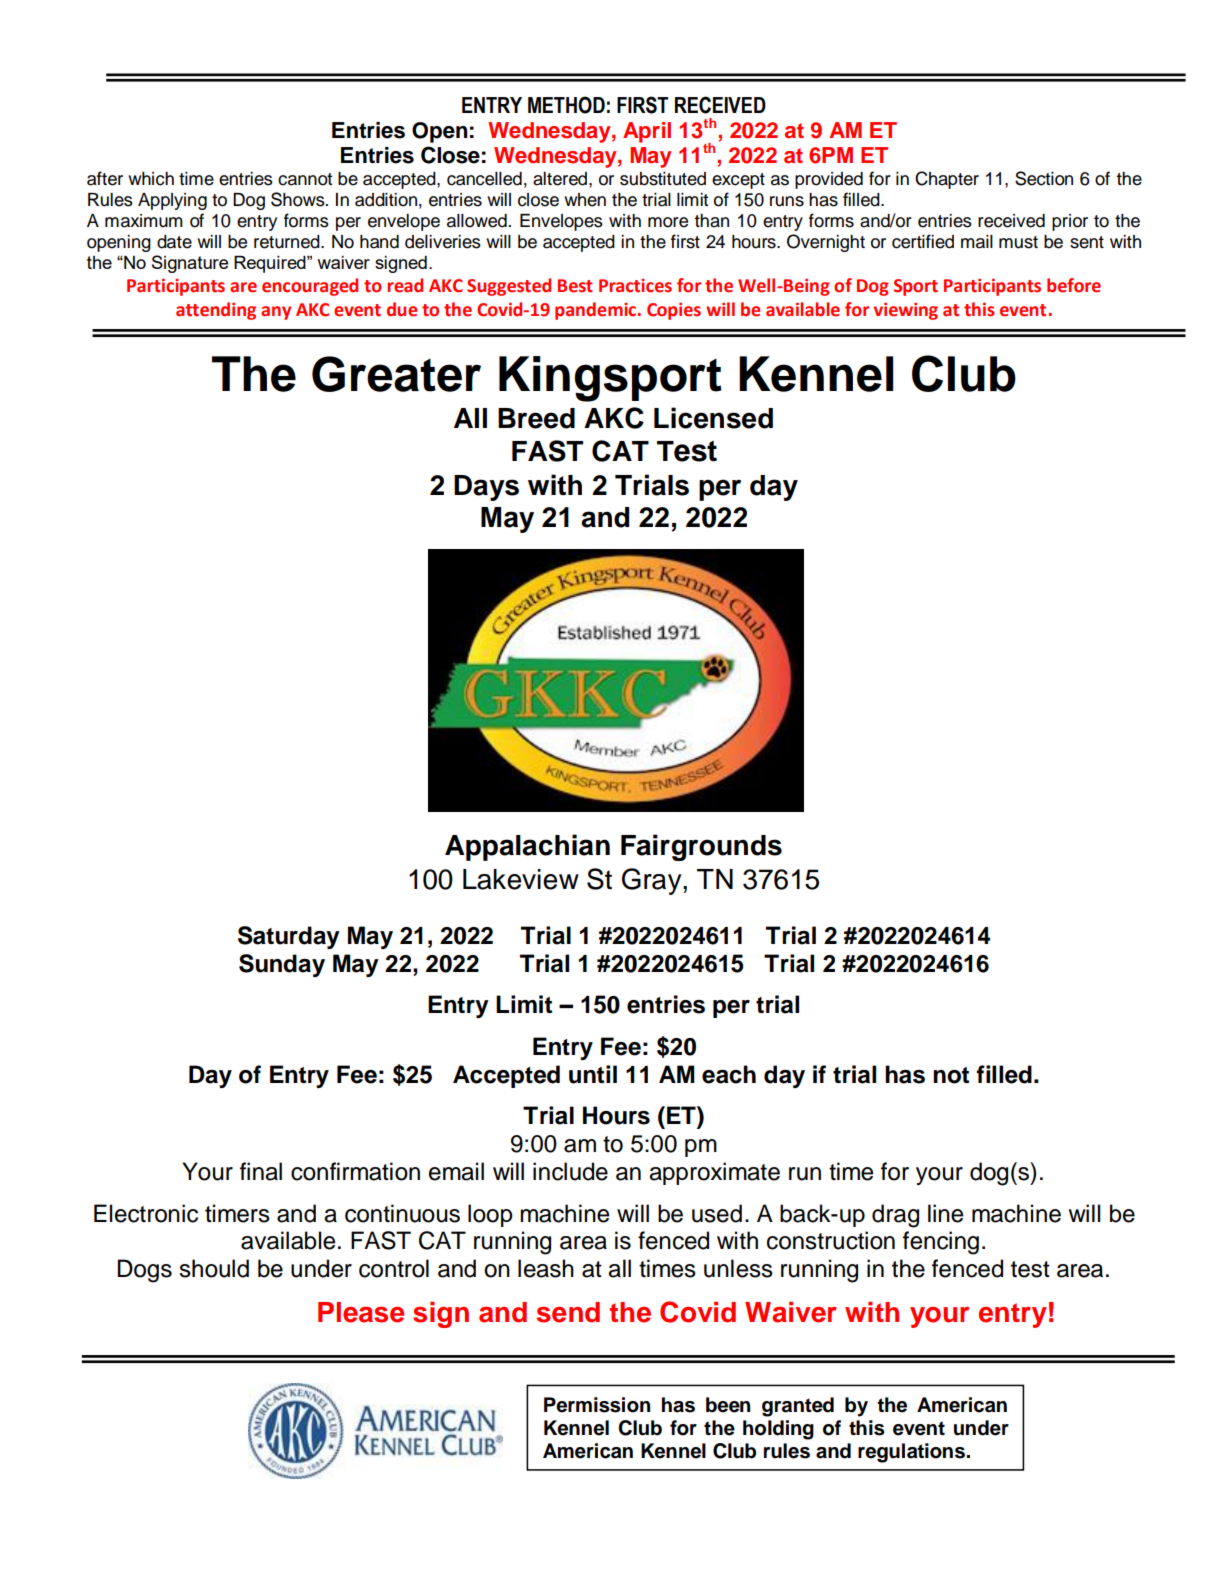  Describe the element at coordinates (947, 180) in the screenshot. I see `Chapter` at that location.
